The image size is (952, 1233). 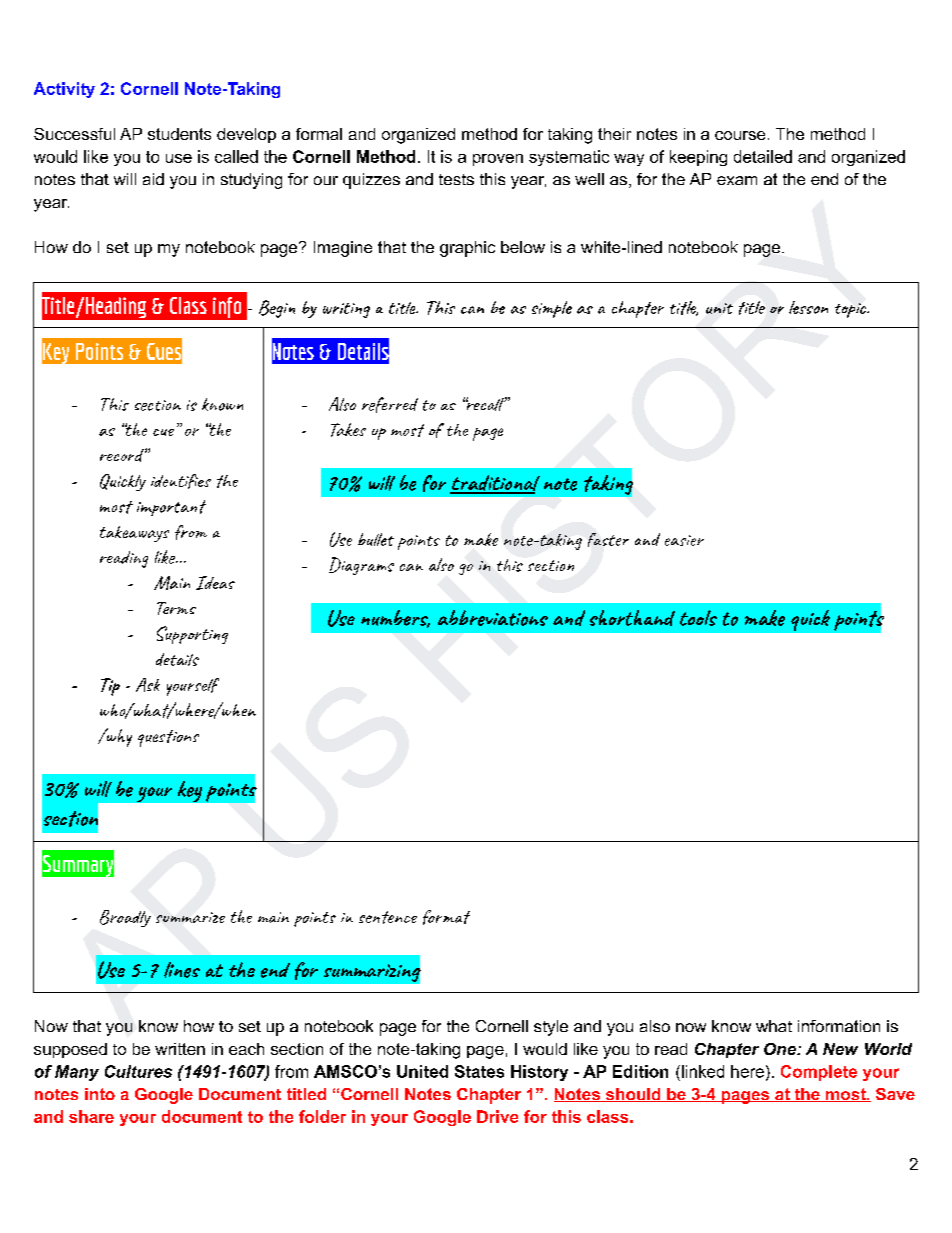 I want to click on Terms, so click(x=176, y=608).
